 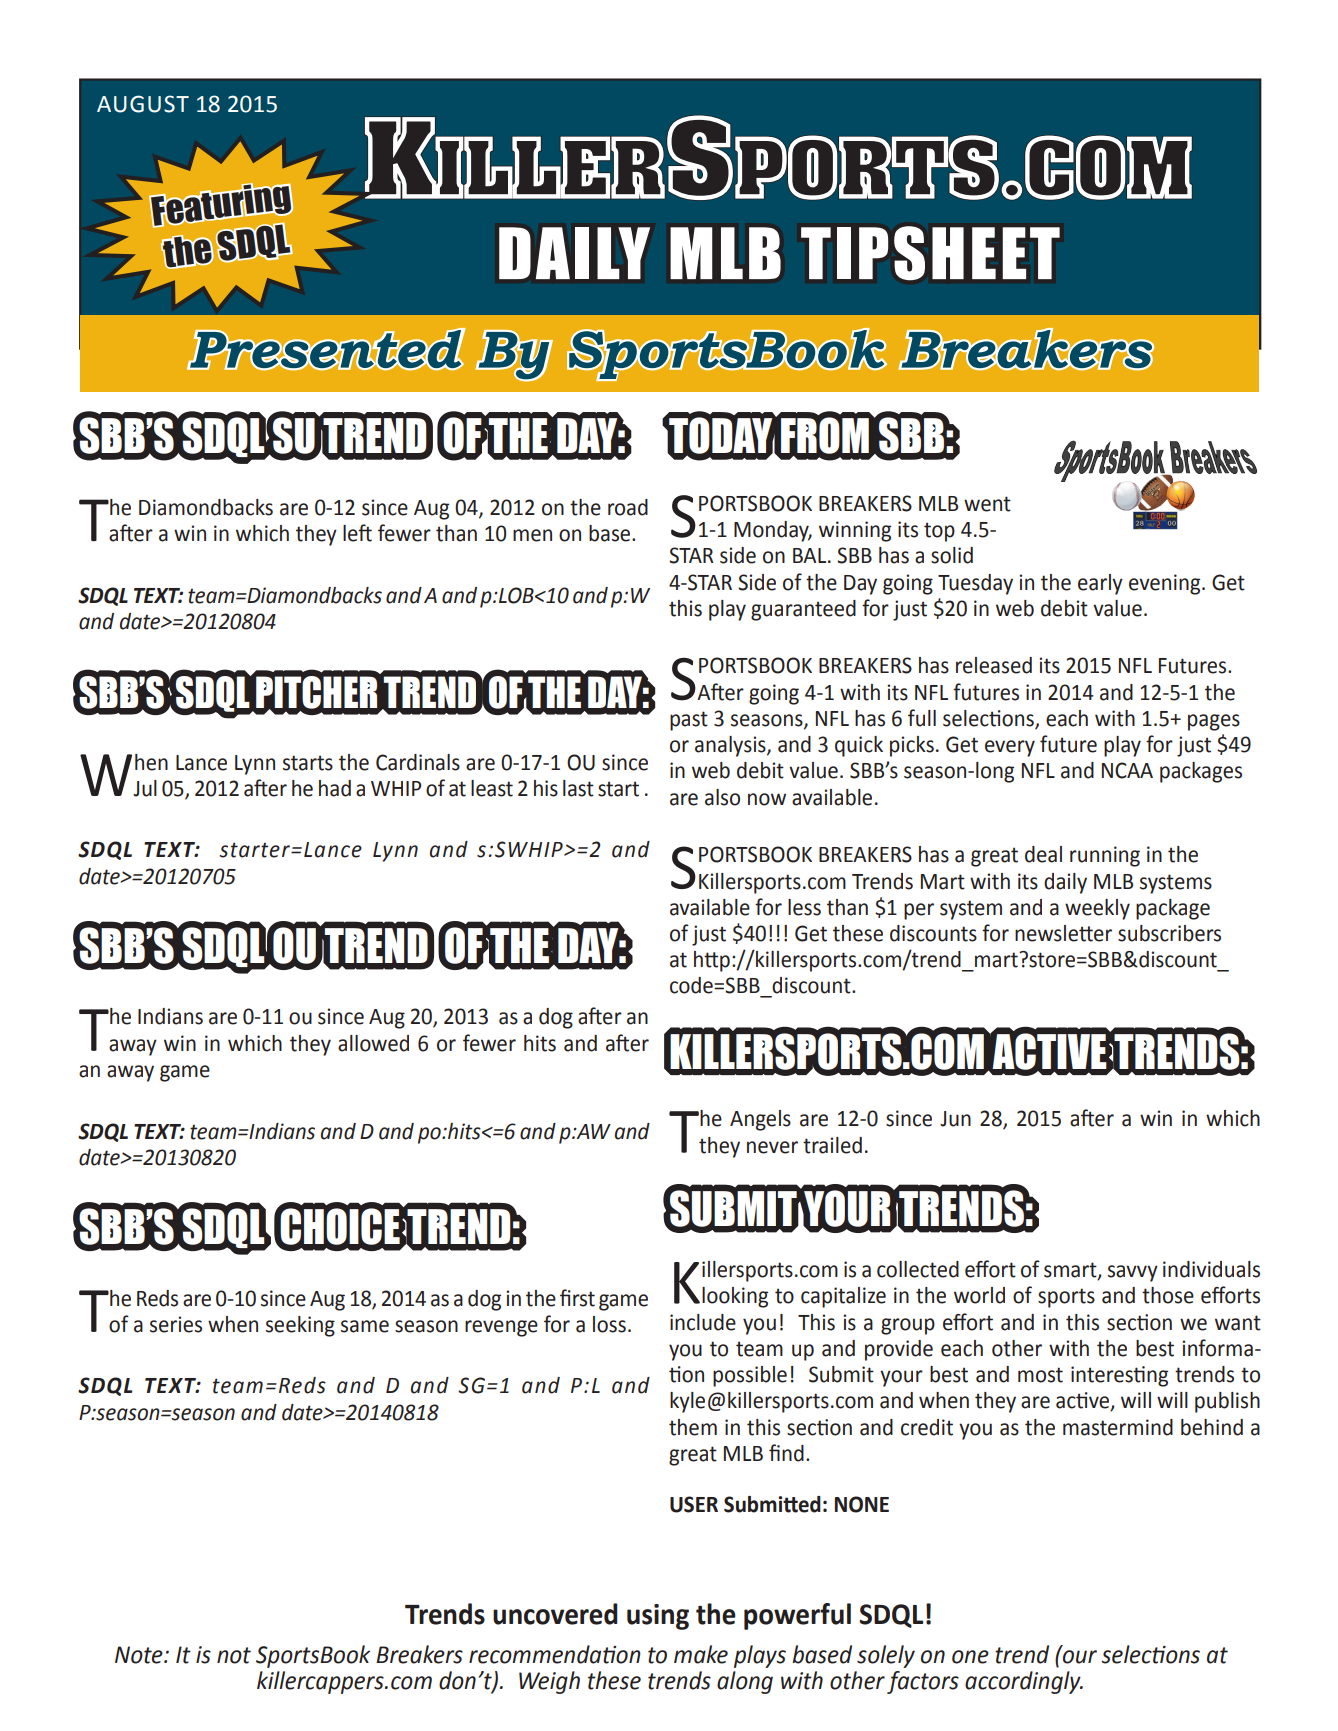 I want to click on Jun, so click(x=955, y=1119).
